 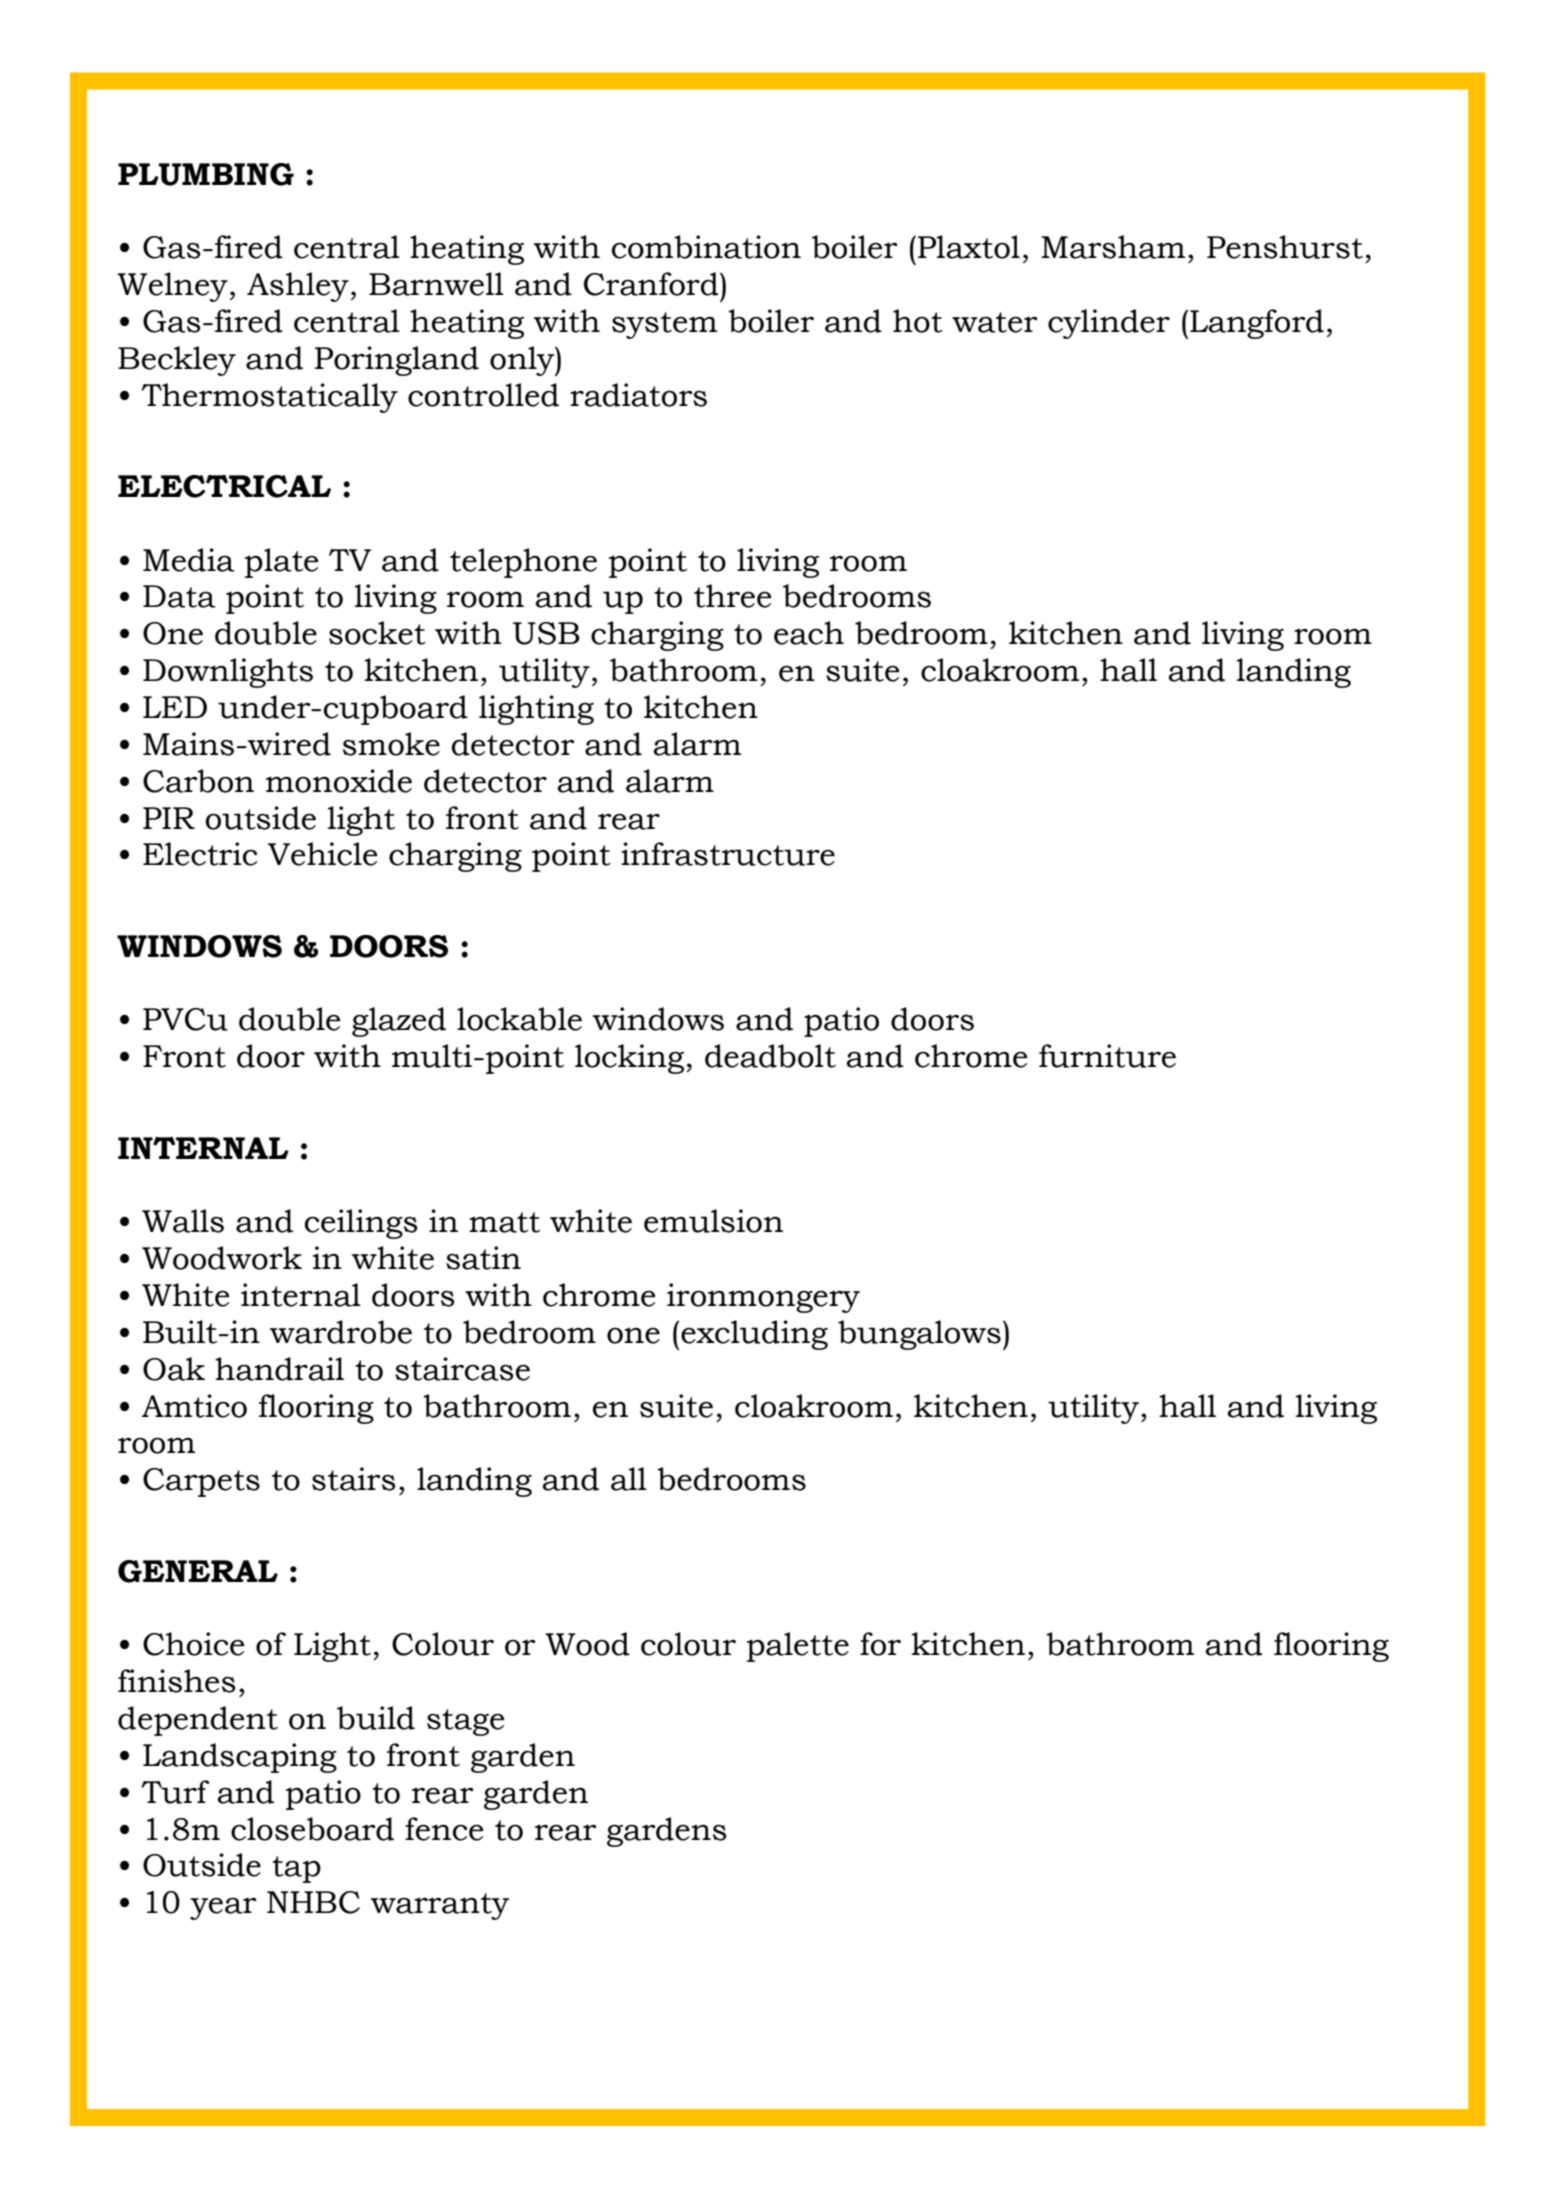 I want to click on socket, so click(x=377, y=633).
